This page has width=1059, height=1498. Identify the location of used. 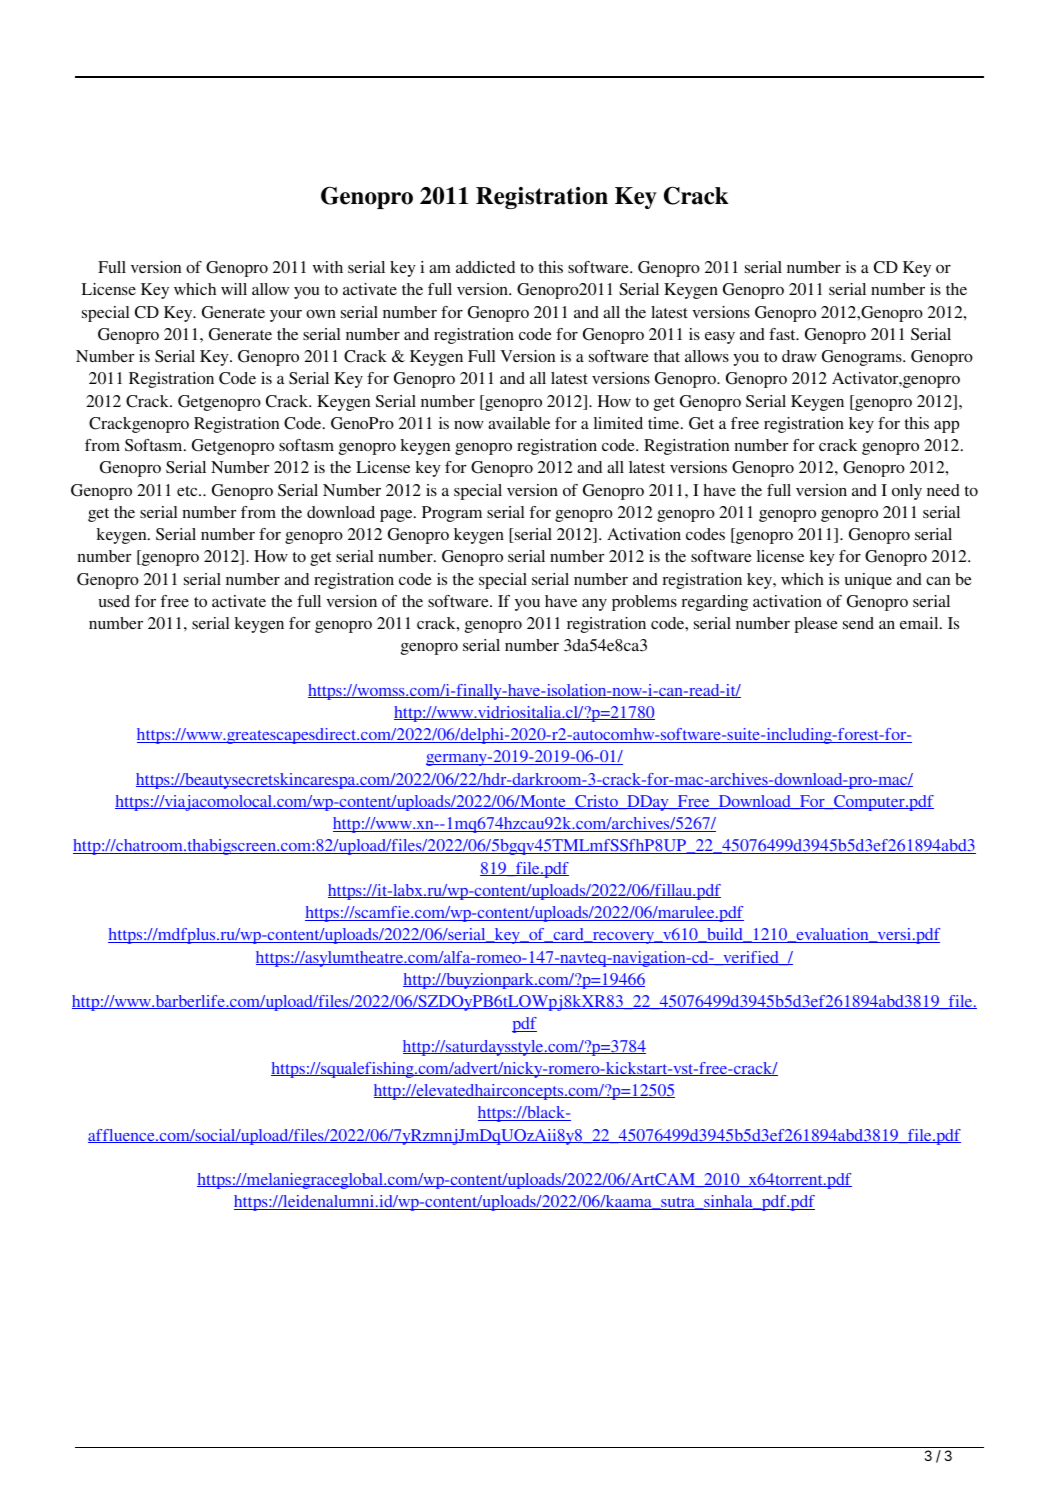
(114, 601).
